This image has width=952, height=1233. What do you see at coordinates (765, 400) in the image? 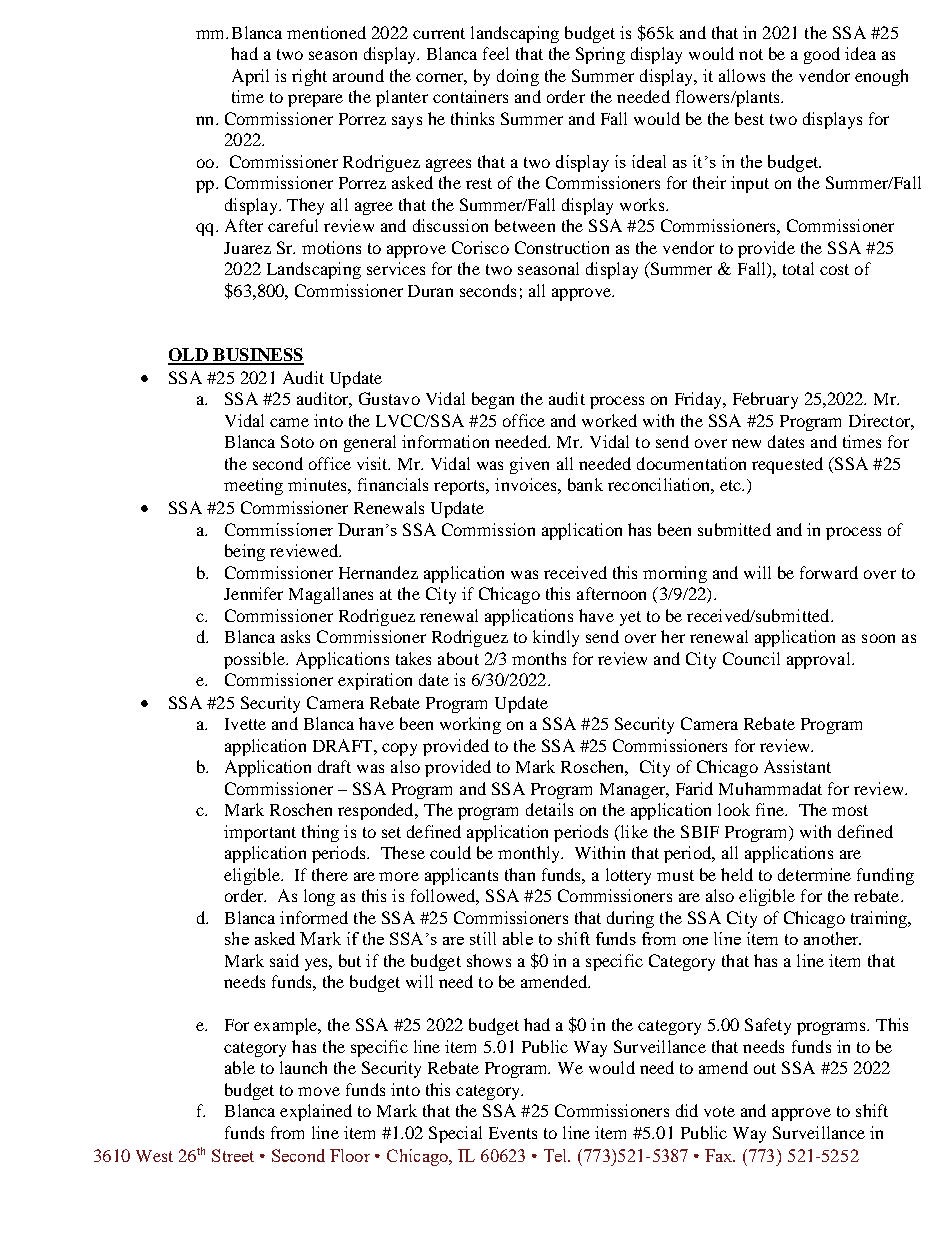
I see `February` at bounding box center [765, 400].
